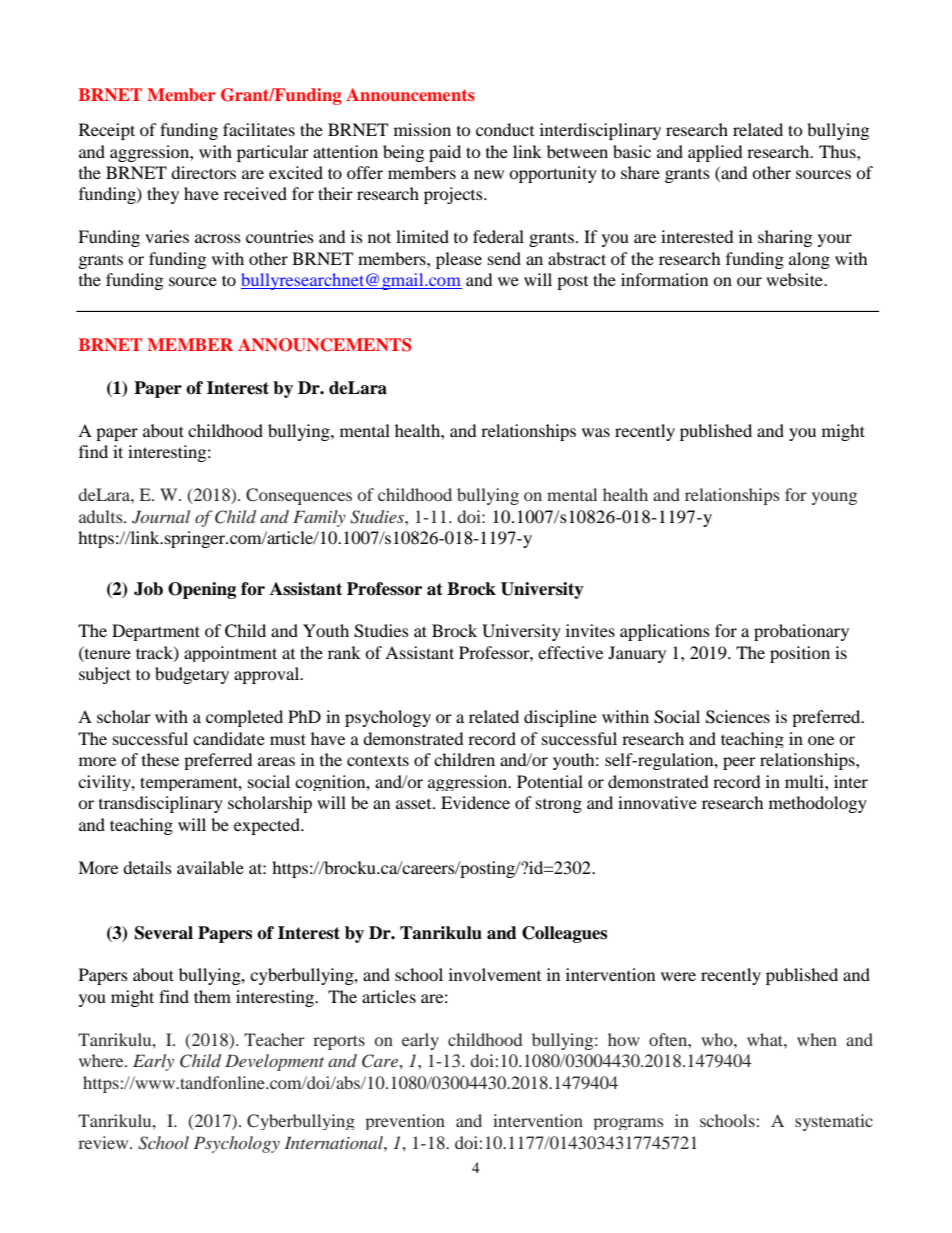 This page has width=952, height=1233. What do you see at coordinates (596, 432) in the page?
I see `was` at bounding box center [596, 432].
